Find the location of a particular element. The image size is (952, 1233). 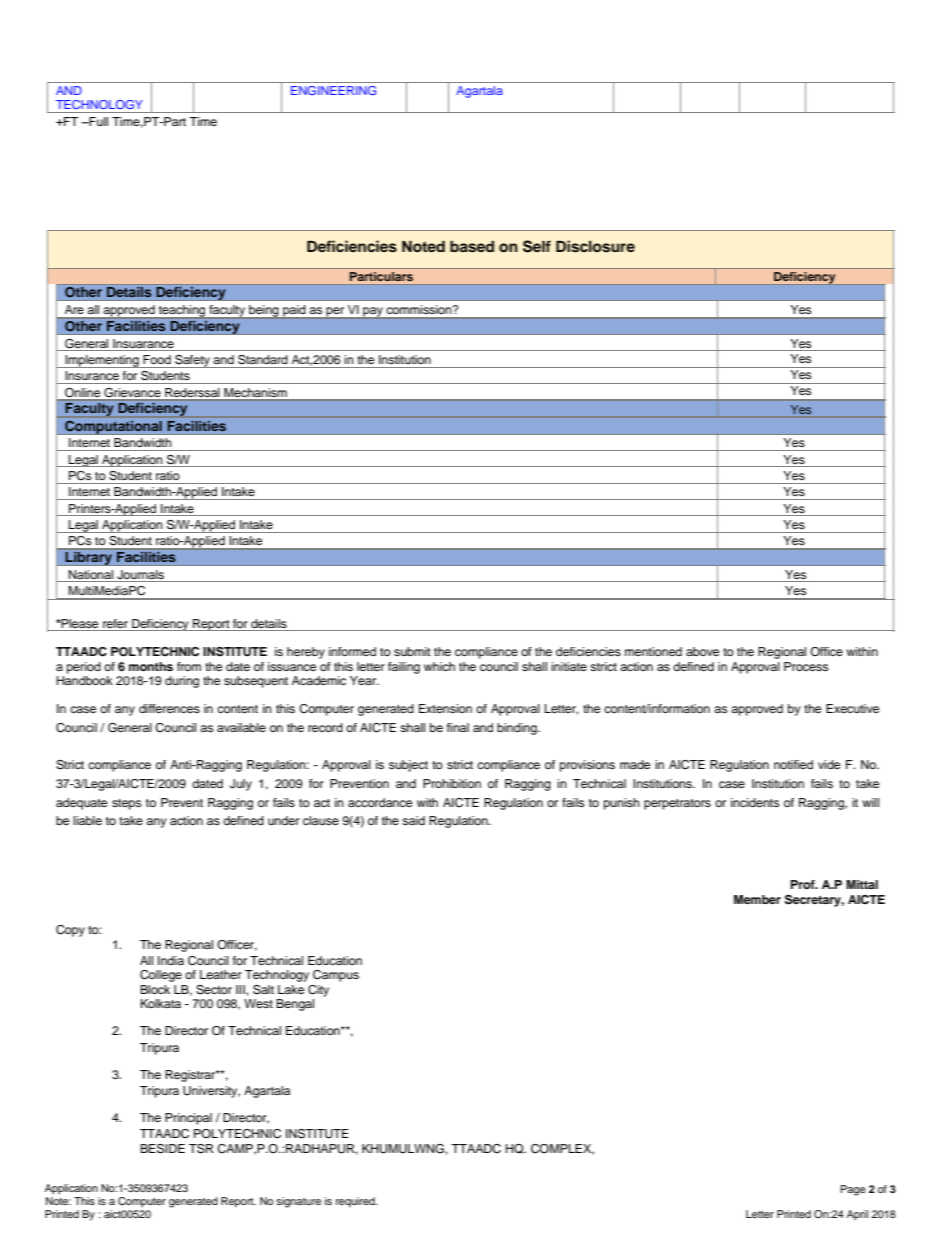

BESIDE is located at coordinates (162, 1149).
